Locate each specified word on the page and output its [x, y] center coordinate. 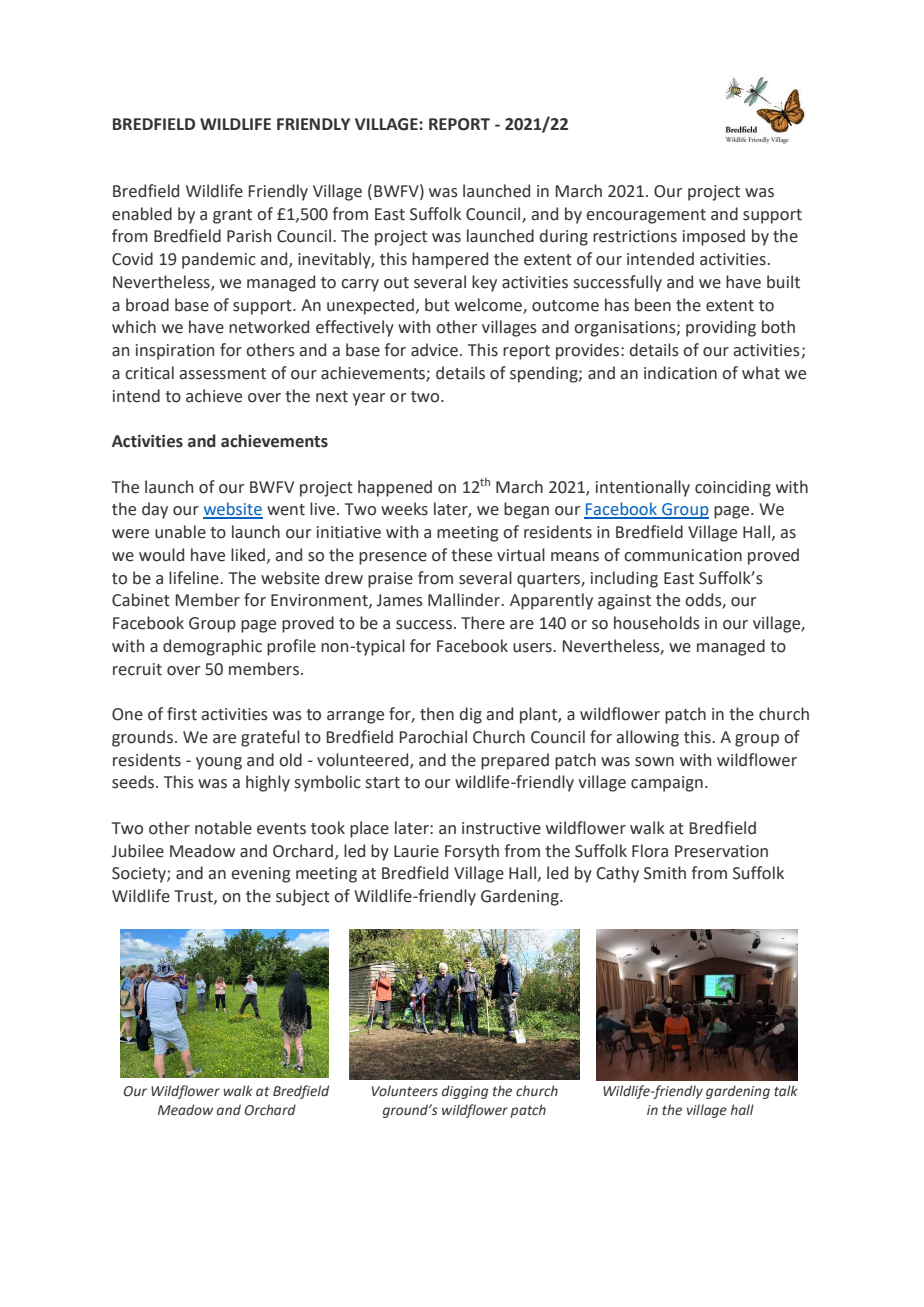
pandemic [219, 260]
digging [465, 1092]
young [219, 763]
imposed [714, 237]
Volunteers [405, 1091]
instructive [501, 828]
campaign [667, 784]
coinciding [733, 488]
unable [180, 532]
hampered [450, 260]
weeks [404, 509]
